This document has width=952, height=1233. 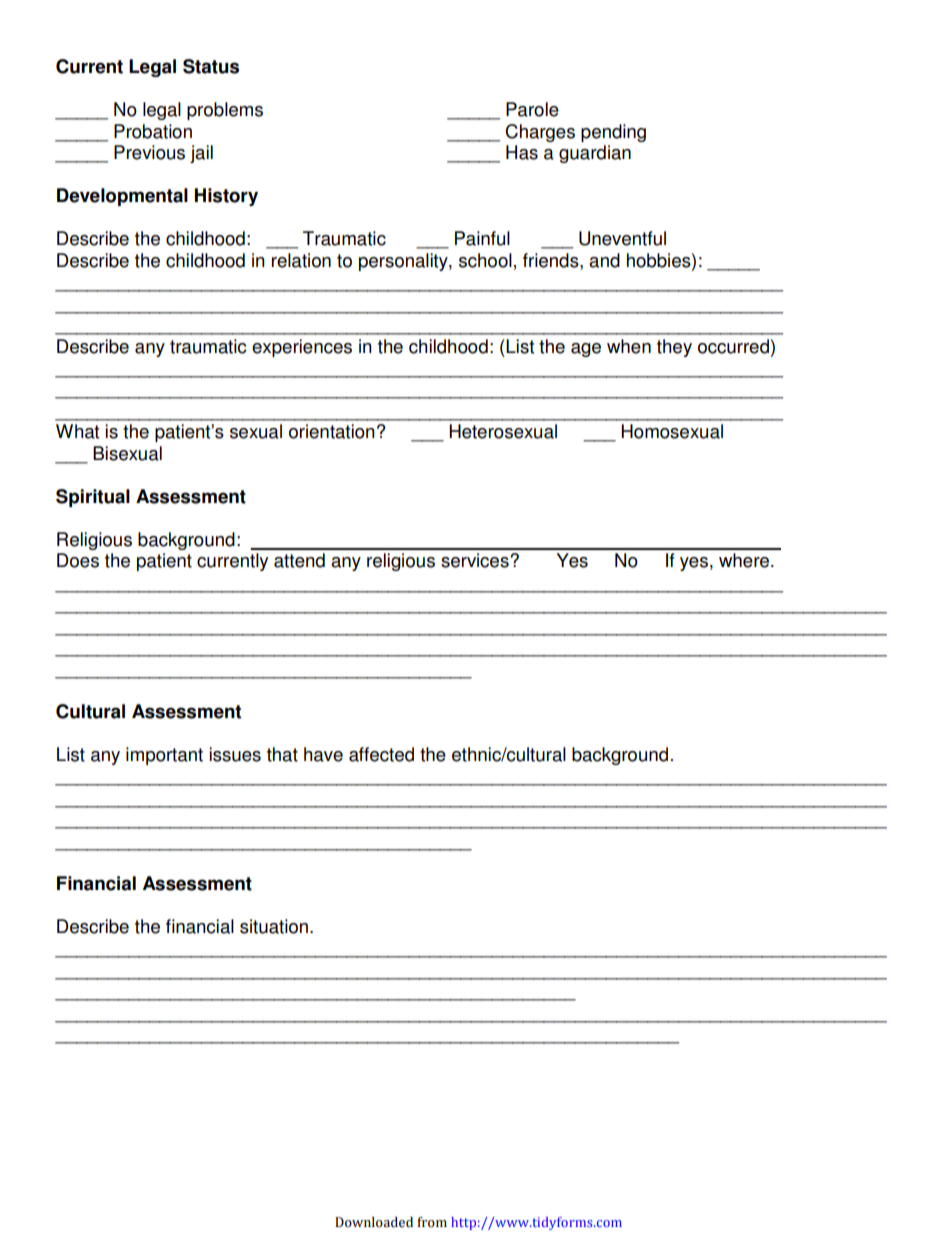 I want to click on services, so click(x=476, y=560).
